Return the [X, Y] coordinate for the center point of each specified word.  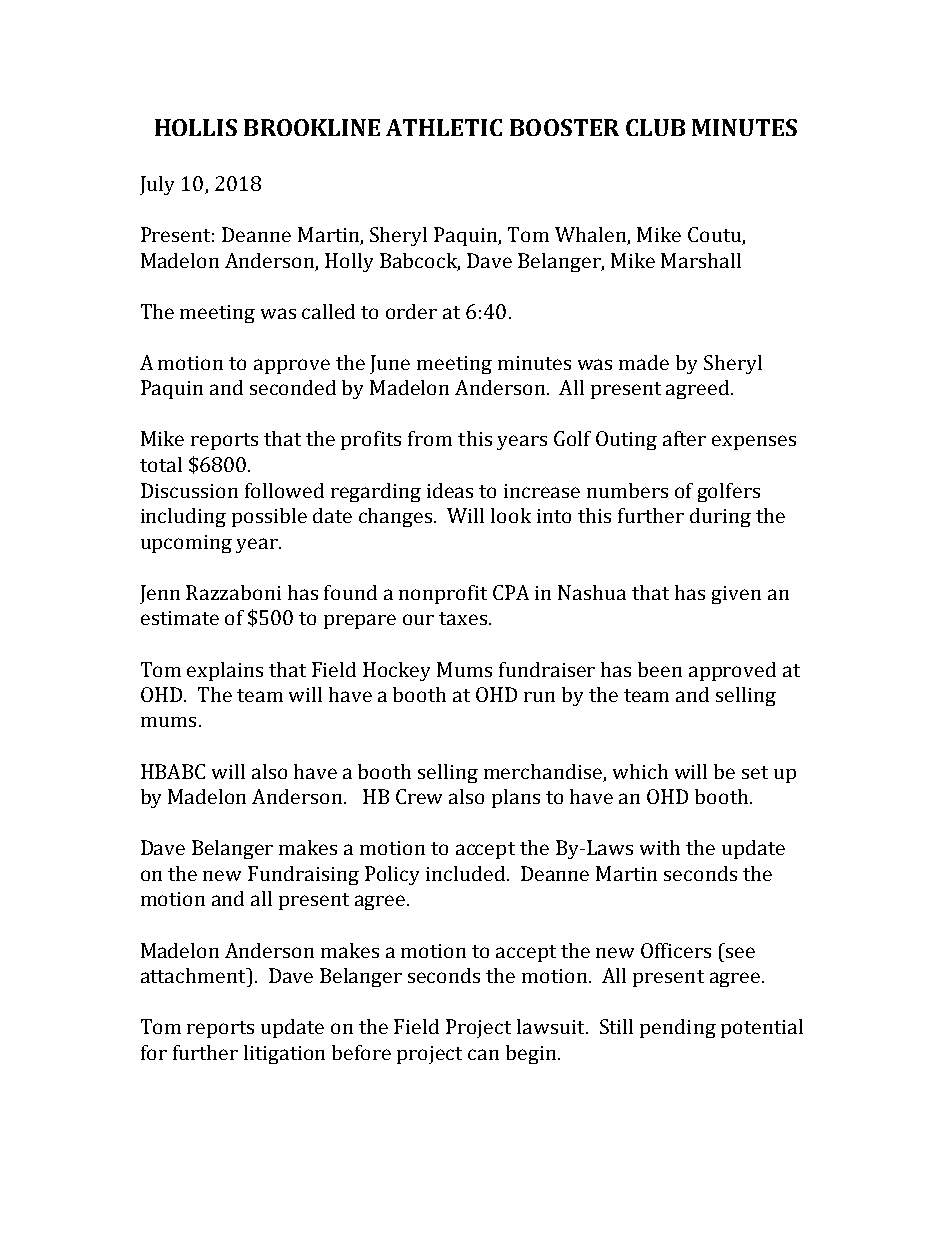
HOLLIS [196, 127]
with [660, 847]
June [390, 364]
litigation [284, 1054]
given [736, 595]
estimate [180, 618]
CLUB [655, 127]
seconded [293, 387]
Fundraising [303, 875]
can [483, 1054]
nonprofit [443, 594]
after [684, 438]
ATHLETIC [444, 127]
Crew [419, 796]
